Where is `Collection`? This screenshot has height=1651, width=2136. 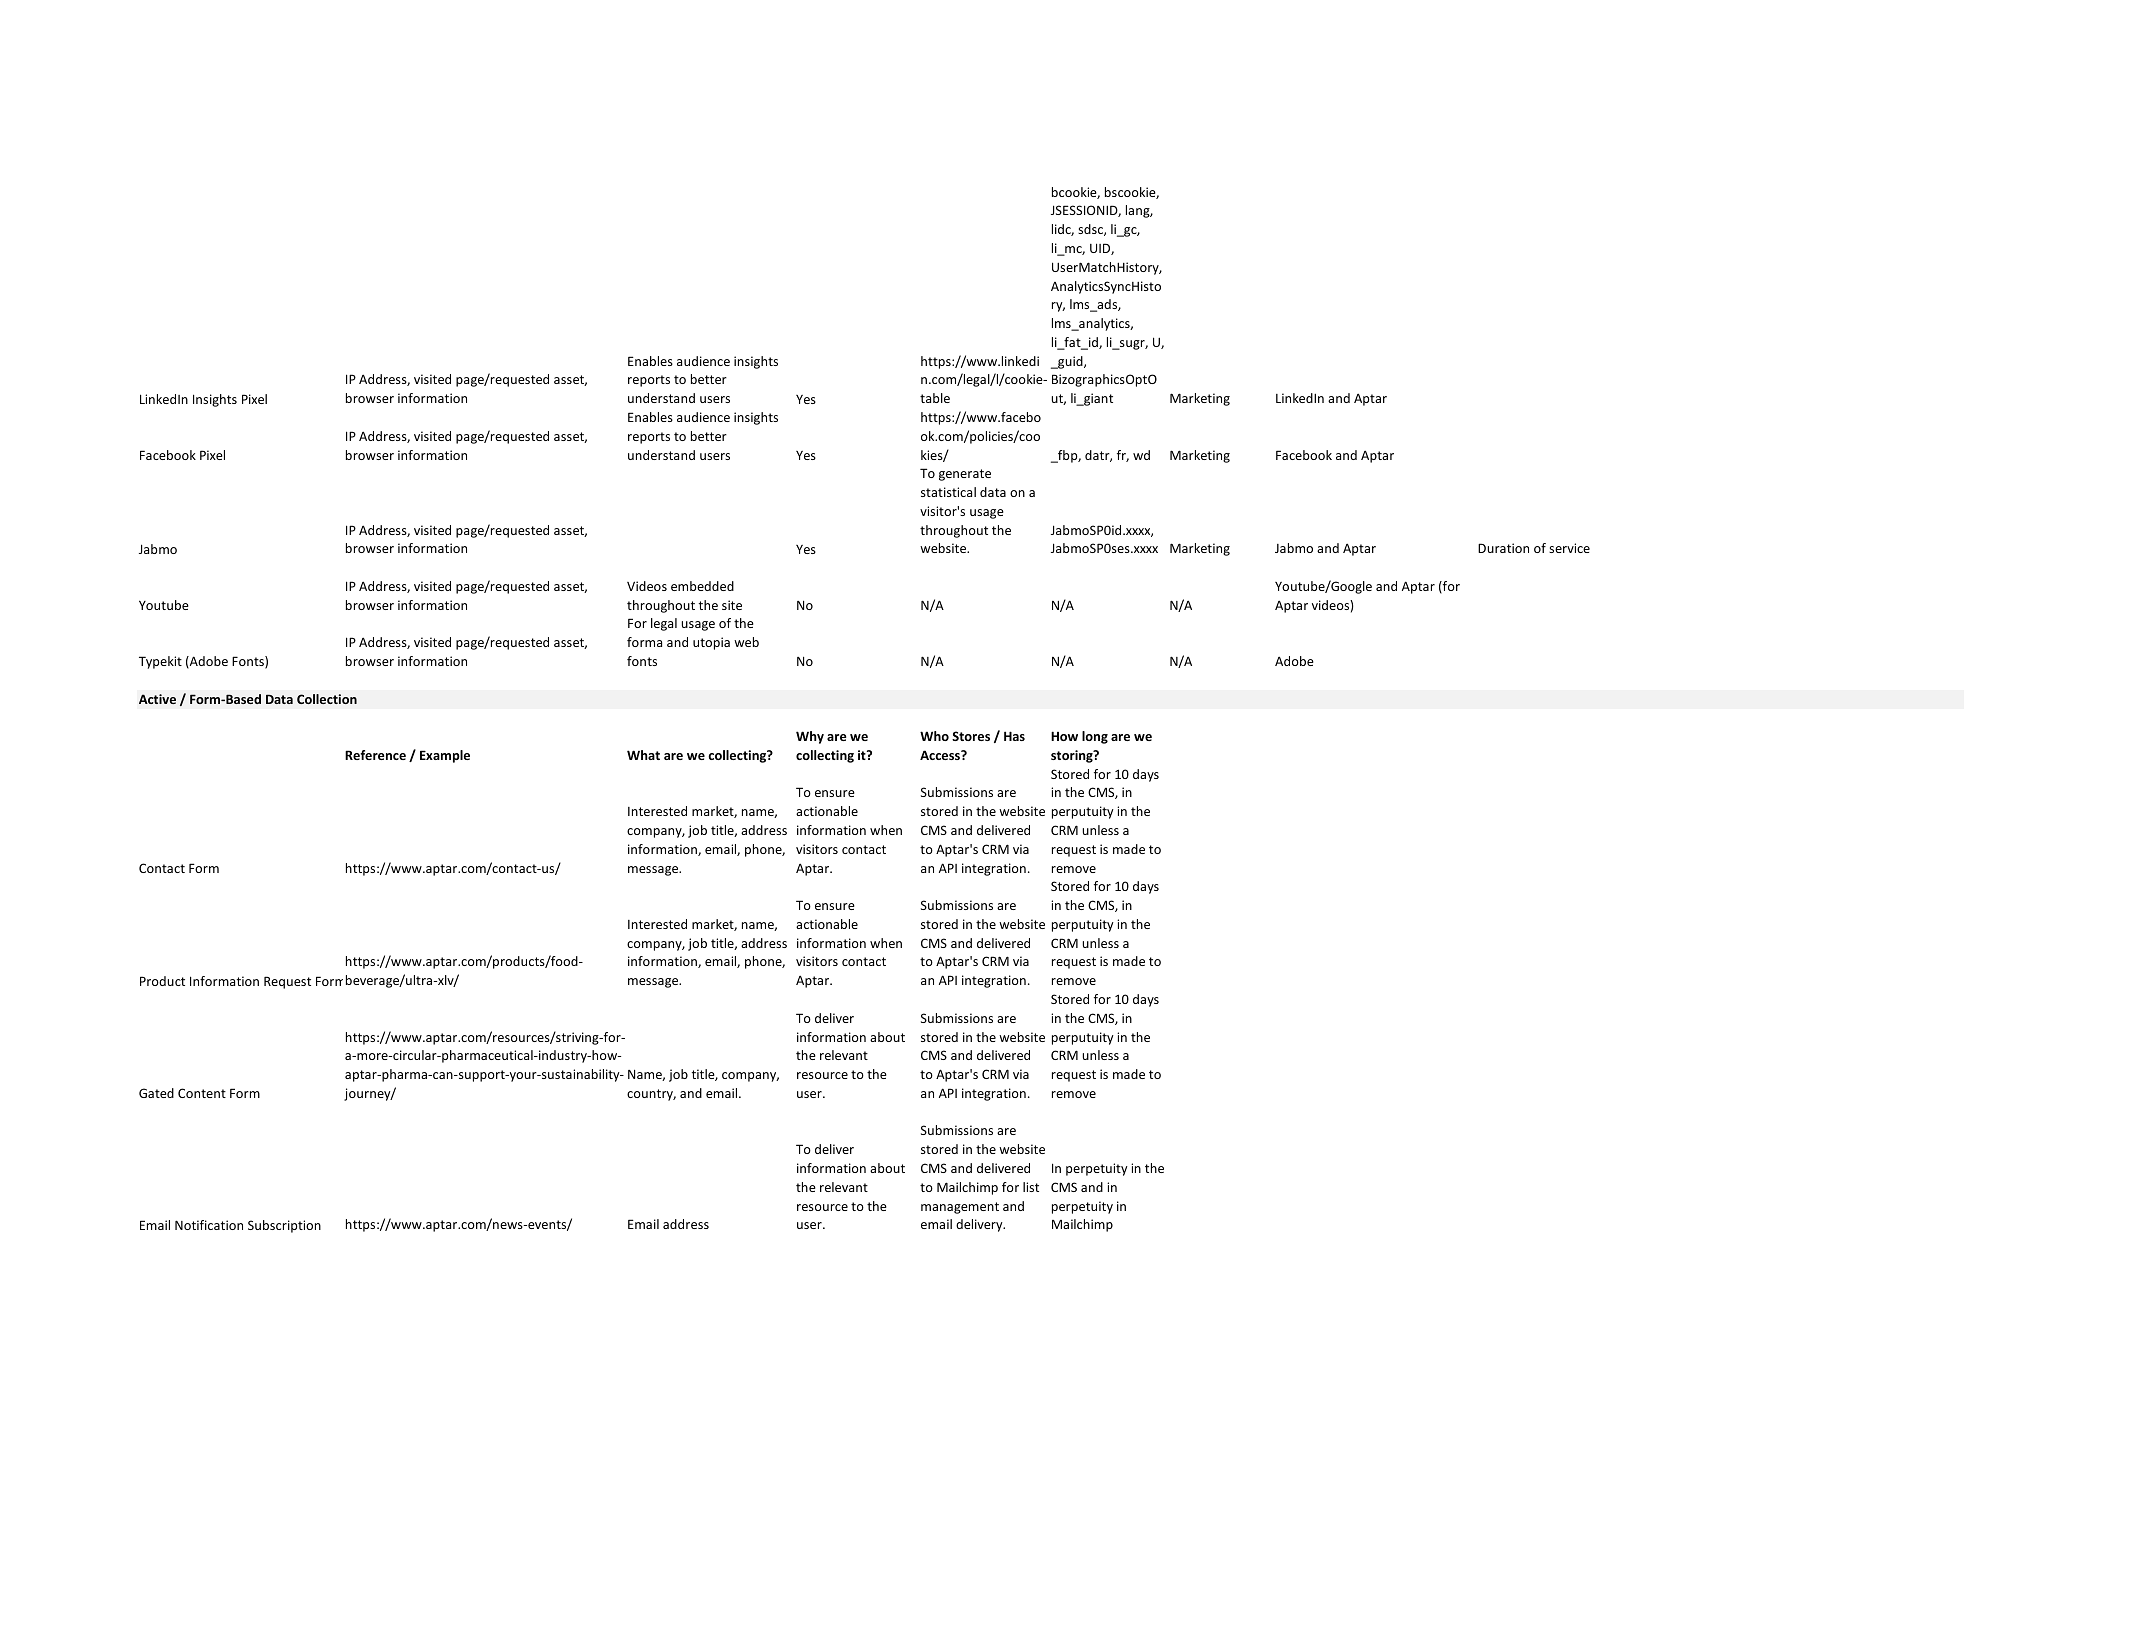
Collection is located at coordinates (327, 699).
